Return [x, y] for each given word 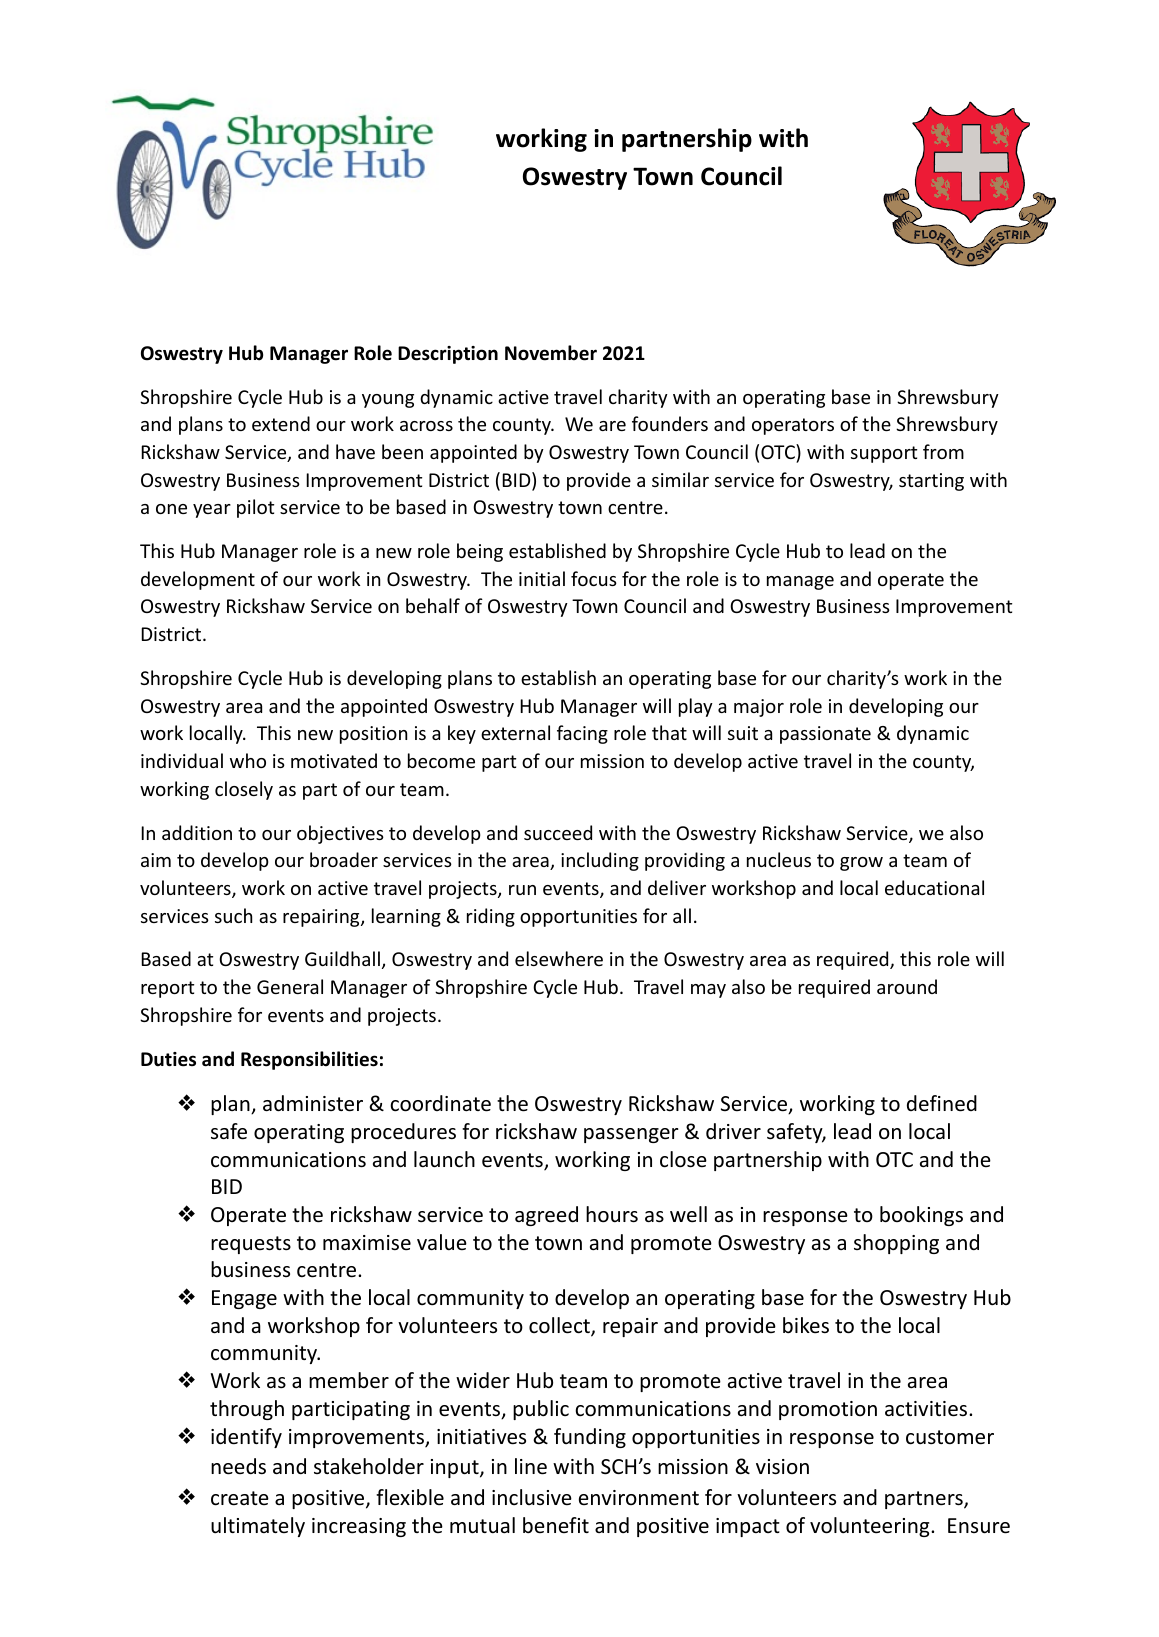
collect [560, 1326]
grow [861, 864]
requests [251, 1245]
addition [197, 832]
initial [542, 578]
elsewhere [559, 958]
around [907, 986]
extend [281, 423]
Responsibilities [309, 1060]
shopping [896, 1244]
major [759, 708]
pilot [255, 508]
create [240, 1498]
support [884, 454]
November [551, 353]
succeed [558, 832]
